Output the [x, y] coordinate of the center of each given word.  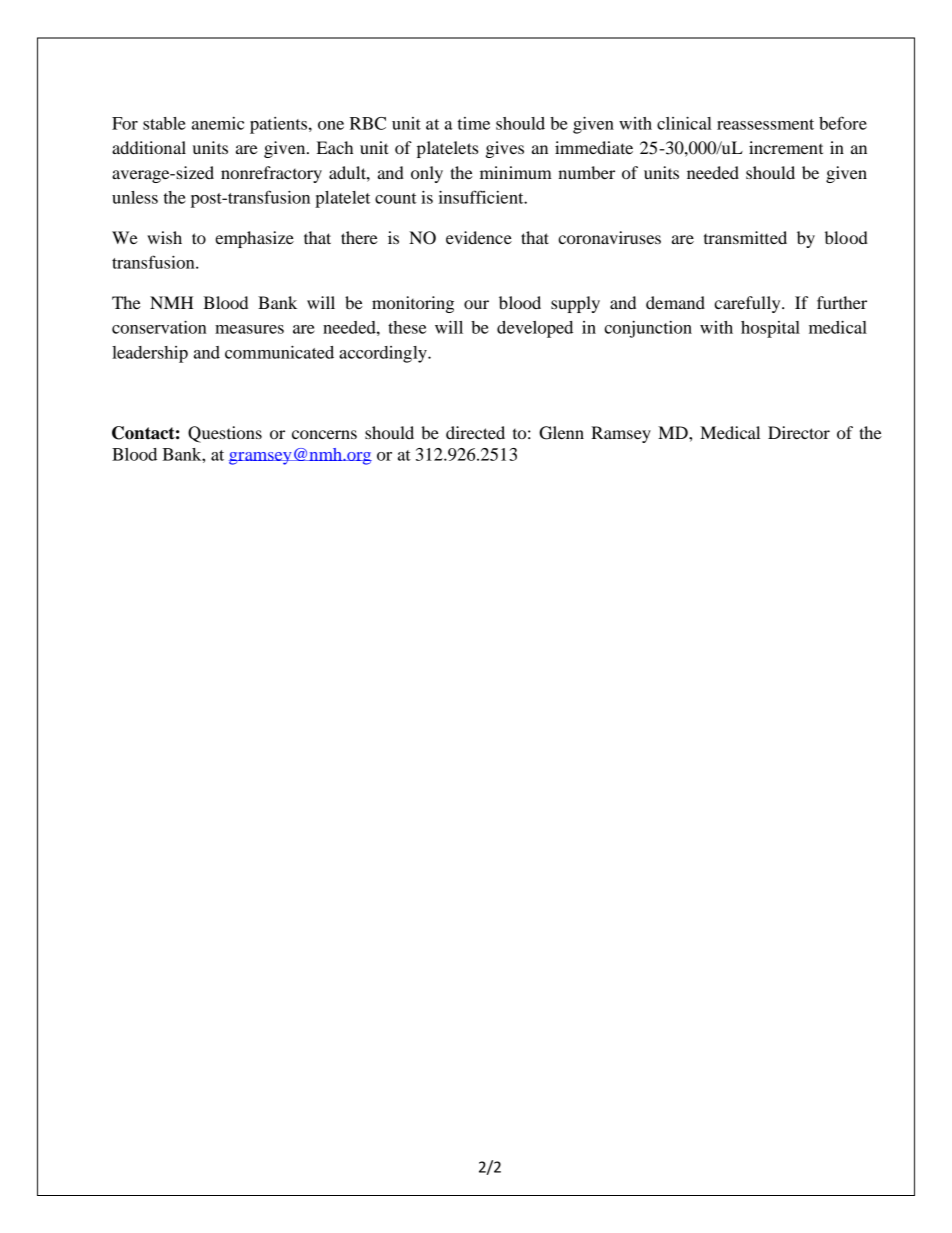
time [474, 123]
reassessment [765, 124]
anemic [218, 123]
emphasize [254, 239]
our [476, 304]
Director [799, 432]
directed [475, 432]
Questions [225, 434]
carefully [748, 304]
